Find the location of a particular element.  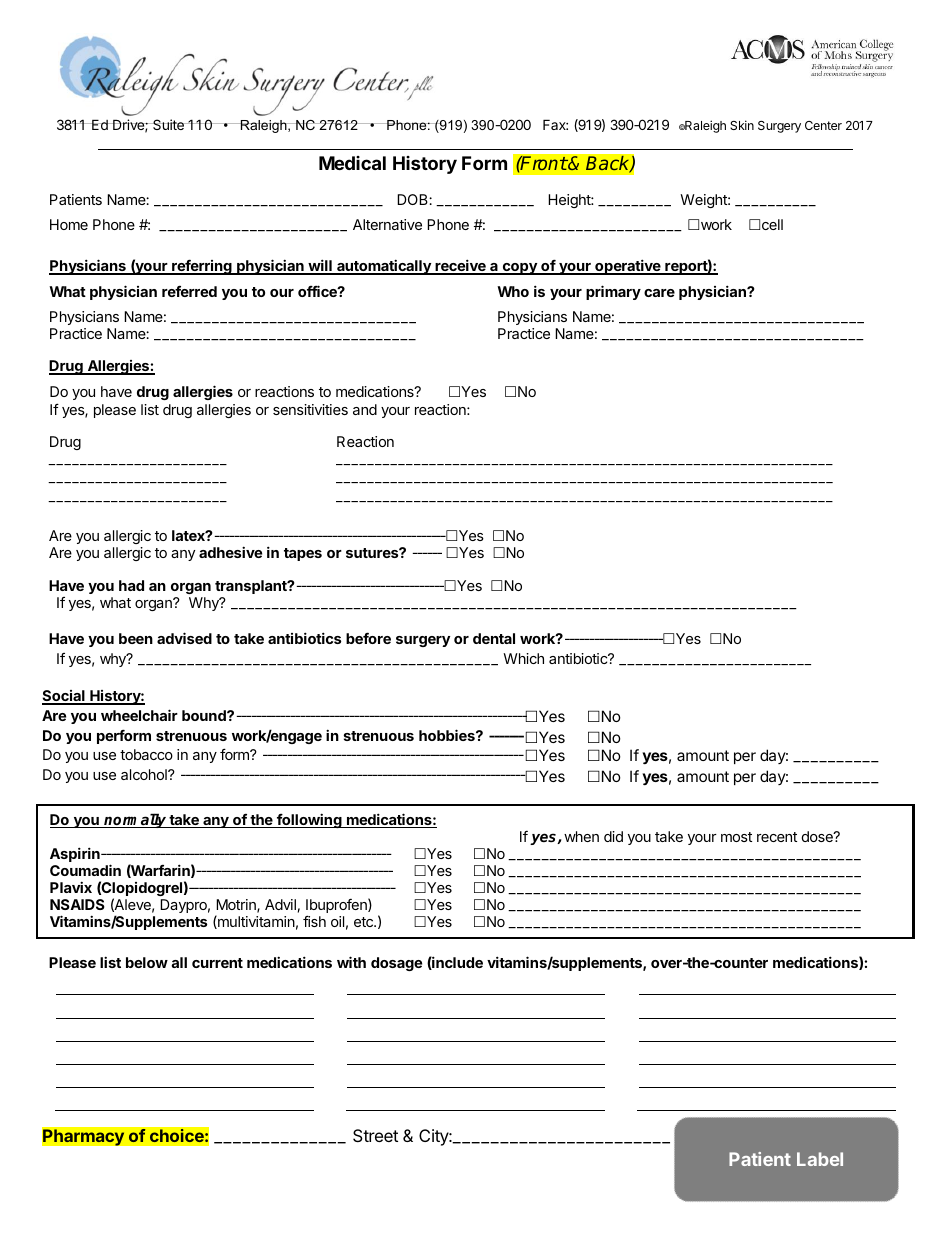

dental is located at coordinates (494, 638).
